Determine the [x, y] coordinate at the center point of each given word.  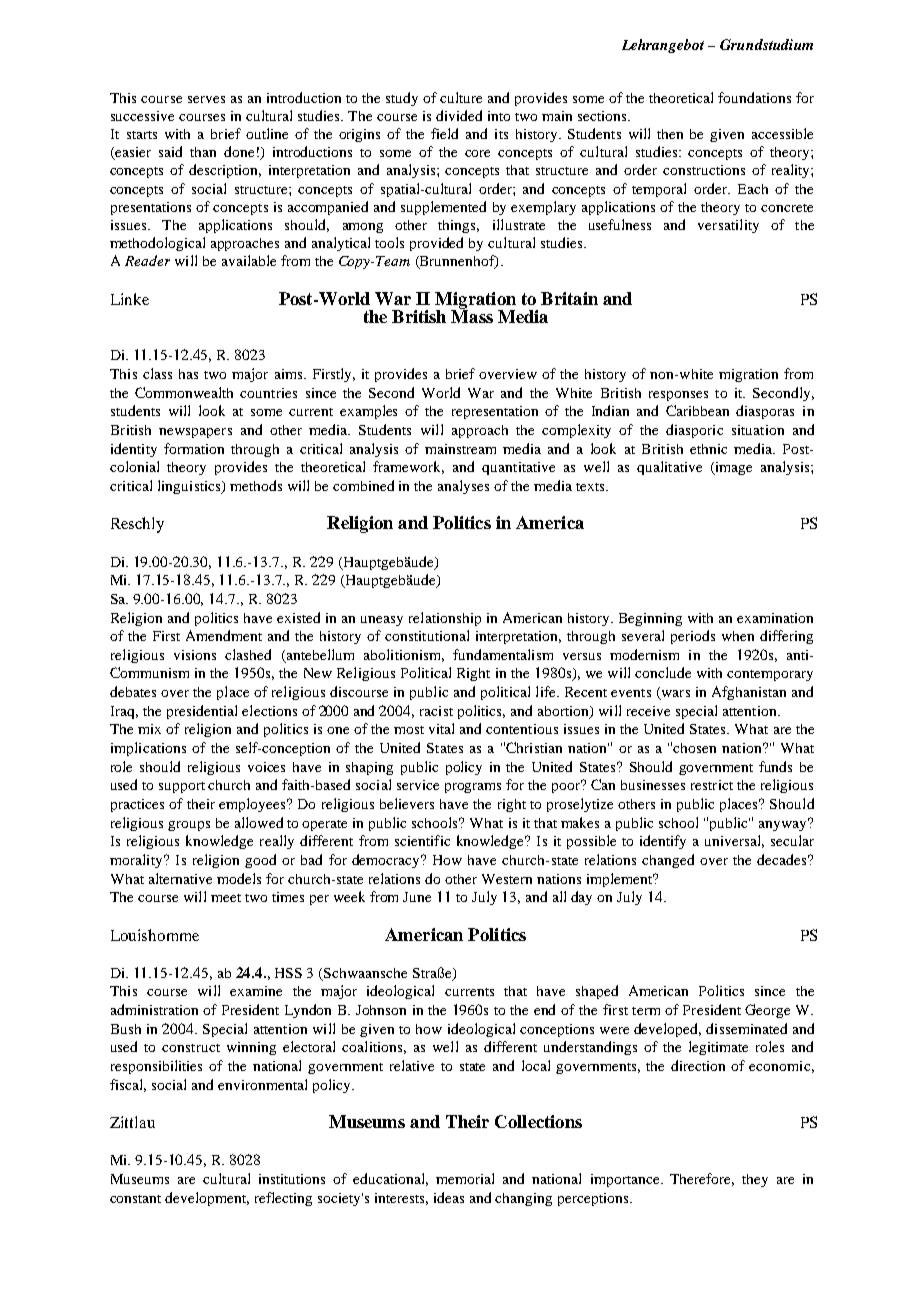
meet [226, 898]
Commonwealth [184, 392]
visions [195, 655]
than [203, 152]
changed [668, 861]
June [417, 897]
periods [693, 637]
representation [495, 412]
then [670, 134]
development [207, 1199]
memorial [465, 1178]
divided [459, 115]
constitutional [427, 635]
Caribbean [697, 410]
